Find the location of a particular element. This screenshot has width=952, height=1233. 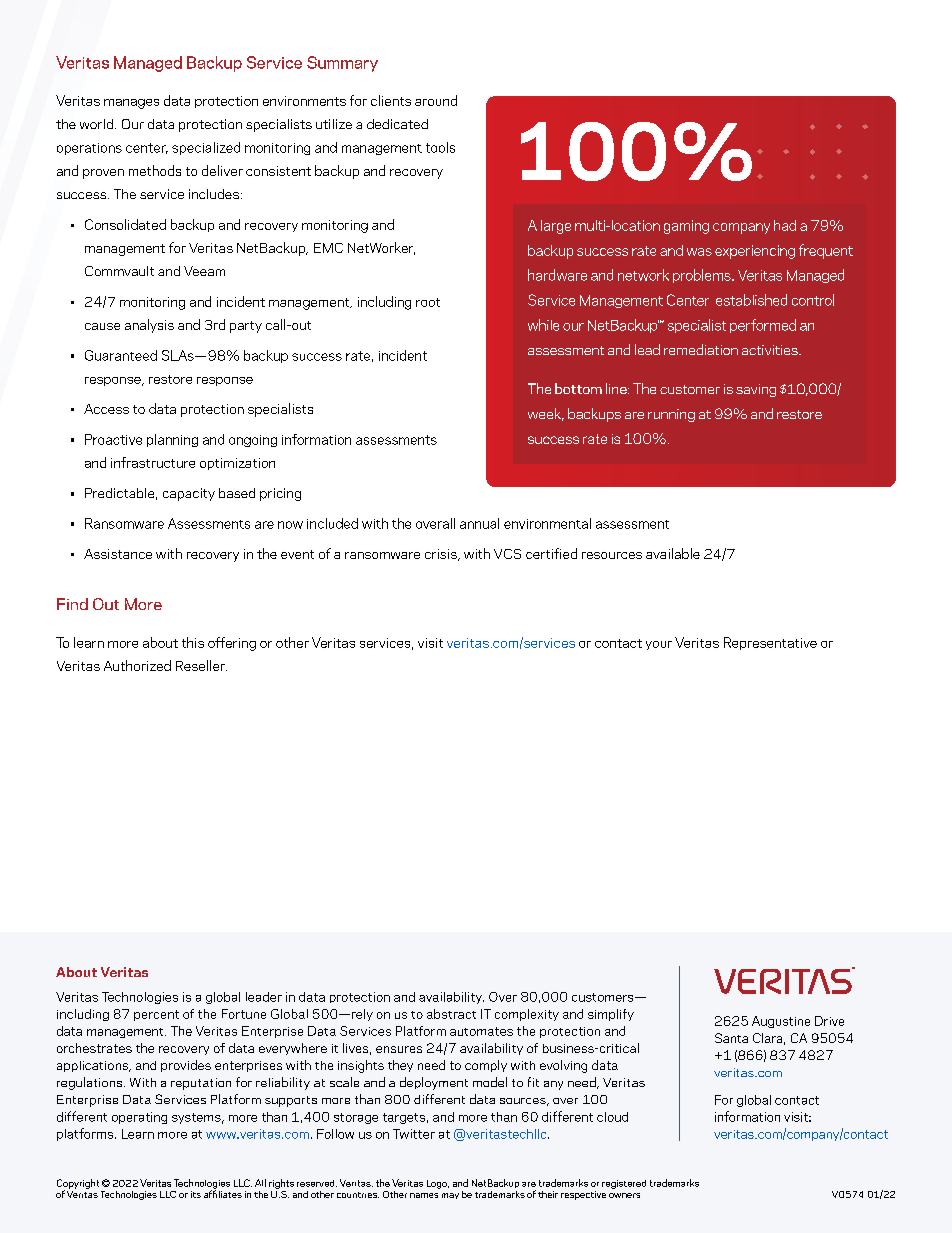

Augustine is located at coordinates (781, 1022).
